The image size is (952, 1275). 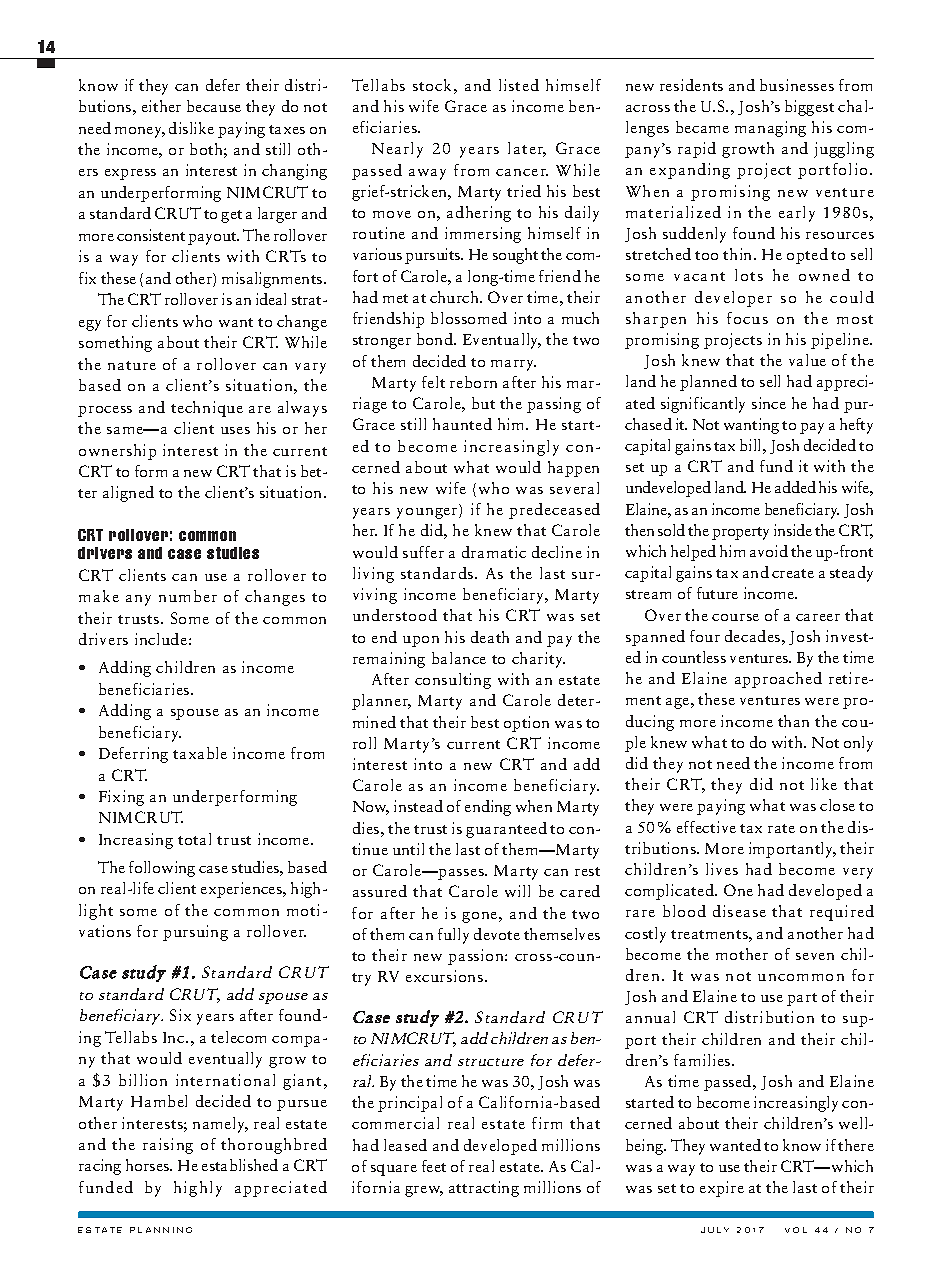 I want to click on expire, so click(x=722, y=1189).
